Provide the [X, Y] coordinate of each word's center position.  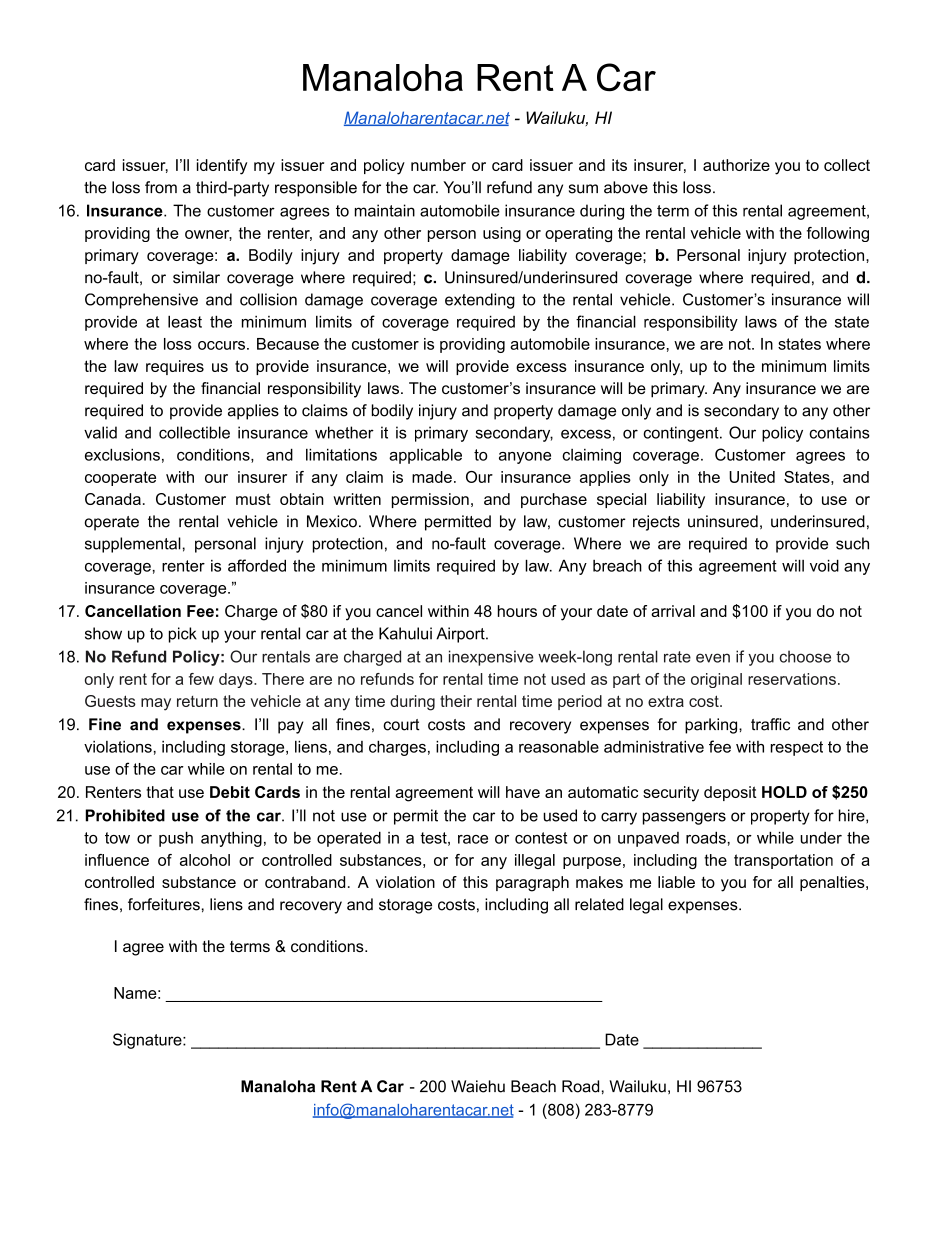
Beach [533, 1086]
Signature [148, 1041]
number [438, 165]
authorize [736, 165]
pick [183, 635]
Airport [461, 635]
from [161, 187]
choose [805, 656]
